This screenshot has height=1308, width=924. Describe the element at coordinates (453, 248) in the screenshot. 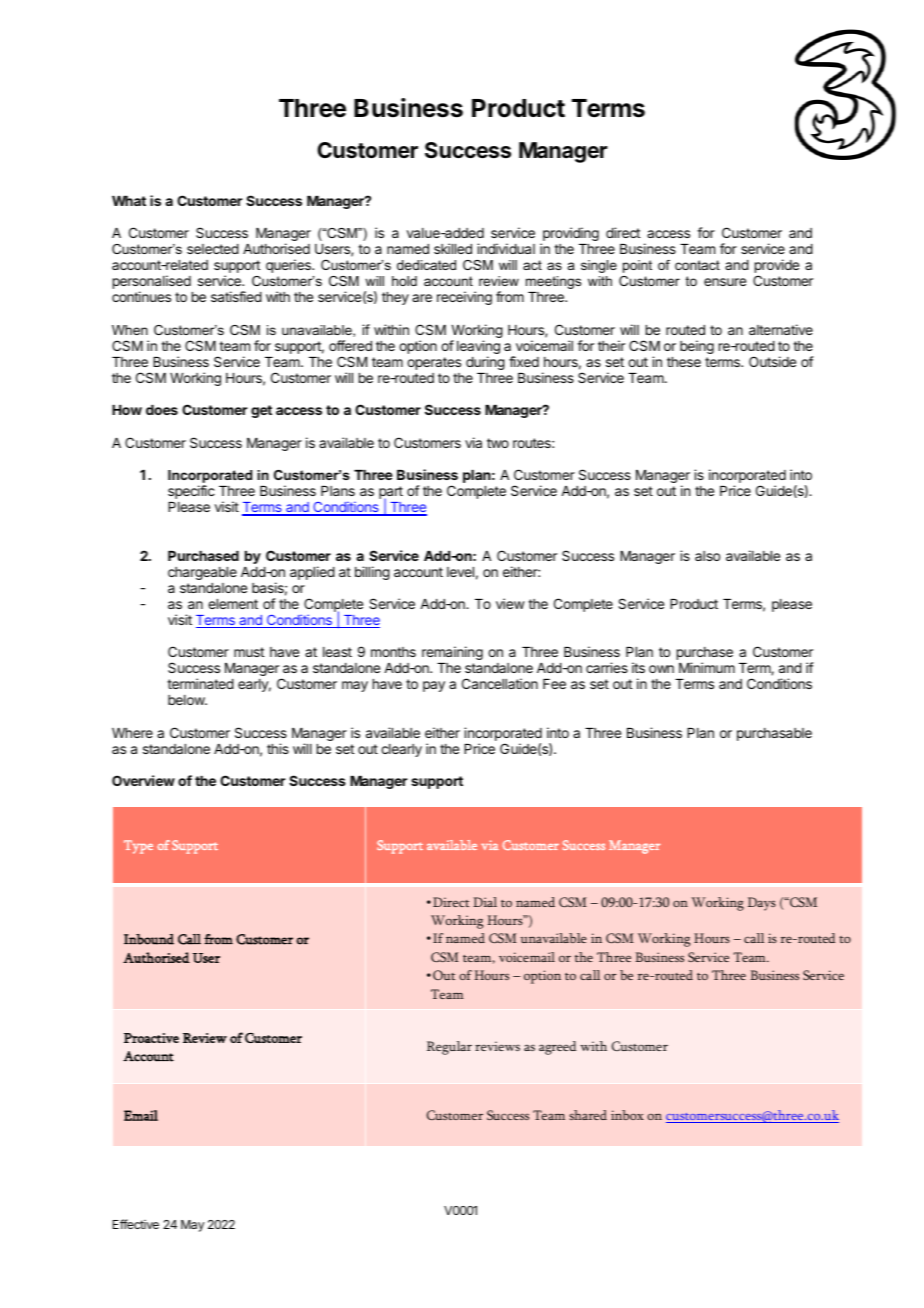

I see `skilled` at that location.
